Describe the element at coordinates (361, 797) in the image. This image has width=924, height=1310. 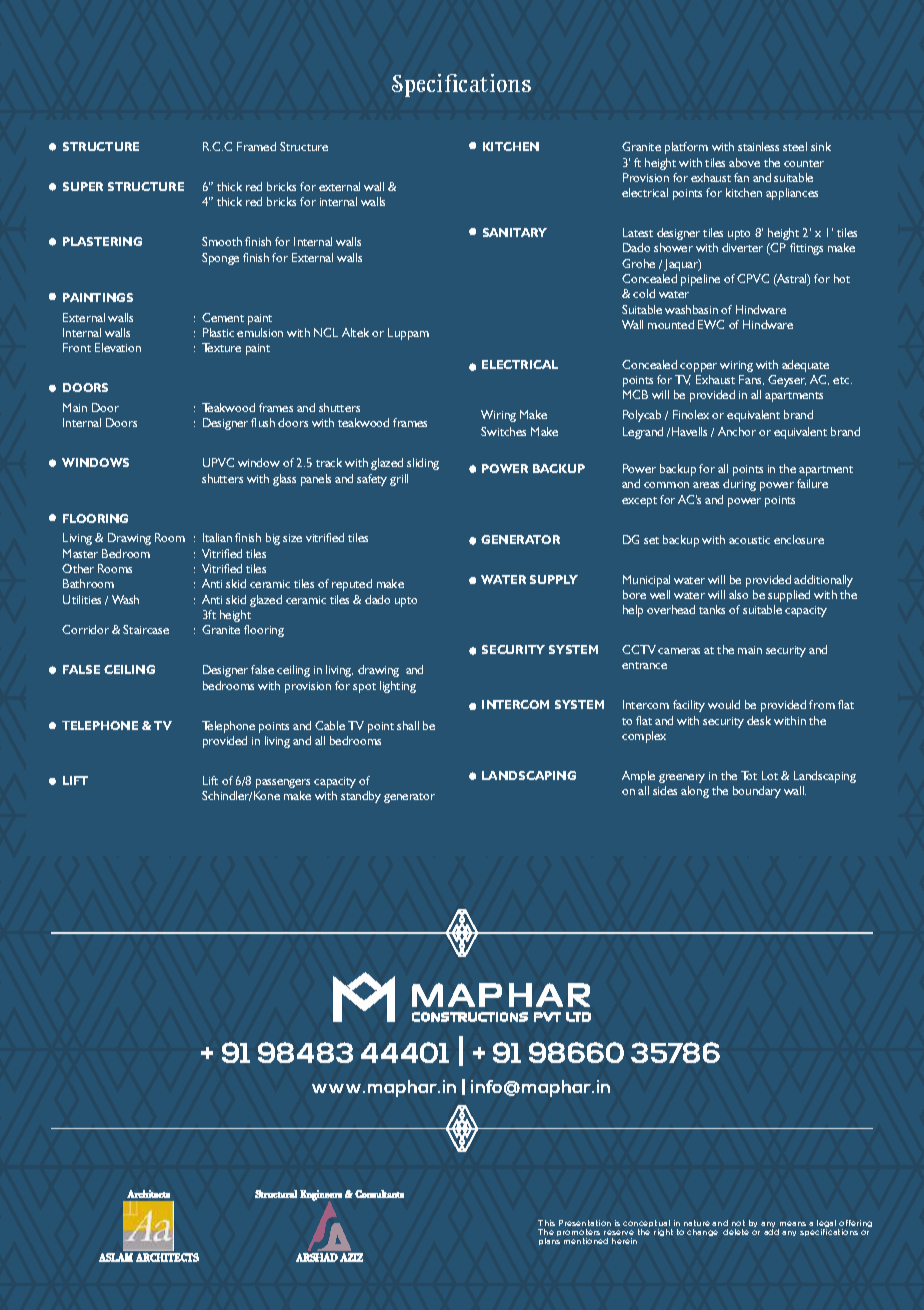
I see `standby` at that location.
